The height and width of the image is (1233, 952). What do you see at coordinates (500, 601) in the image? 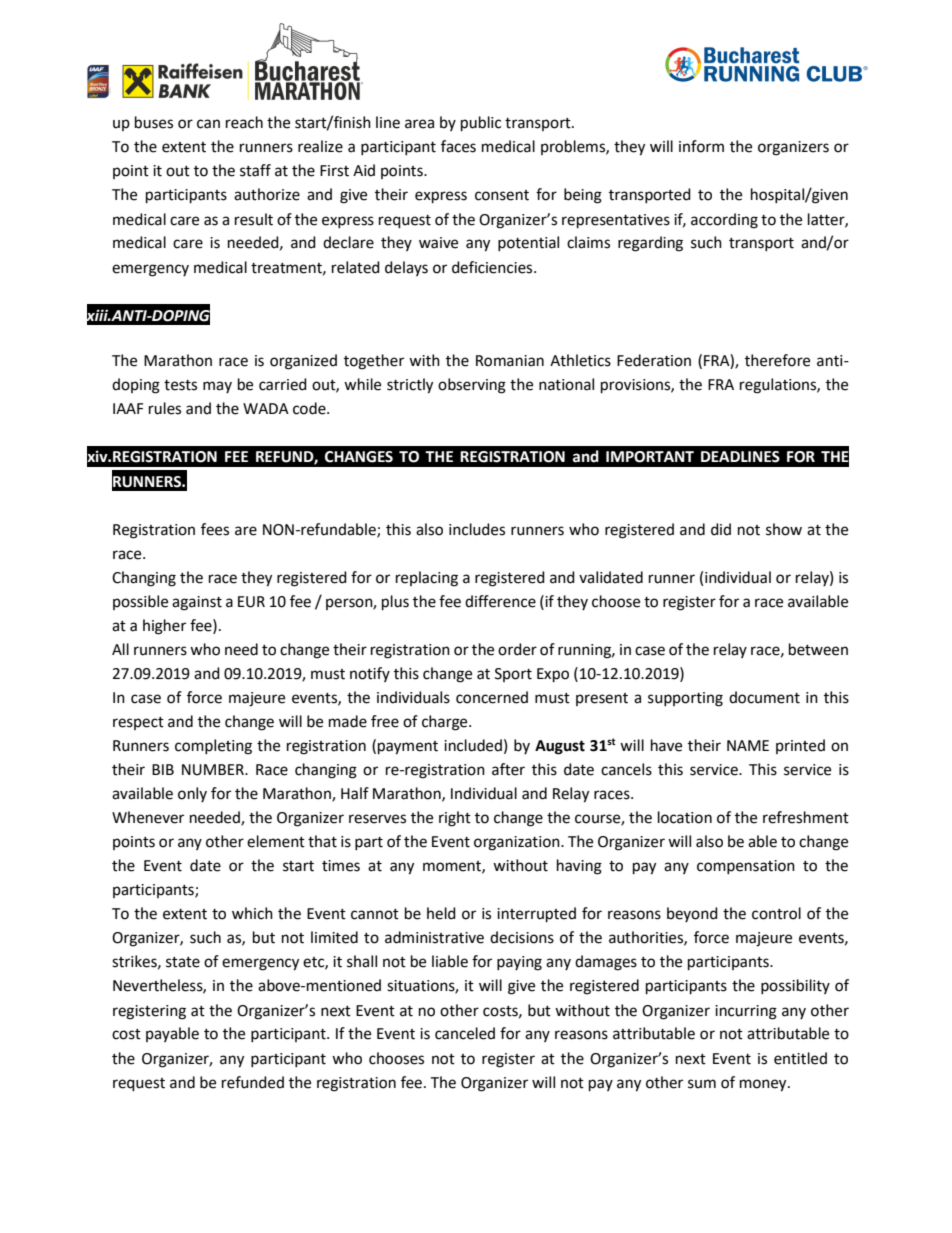
I see `difference` at bounding box center [500, 601].
